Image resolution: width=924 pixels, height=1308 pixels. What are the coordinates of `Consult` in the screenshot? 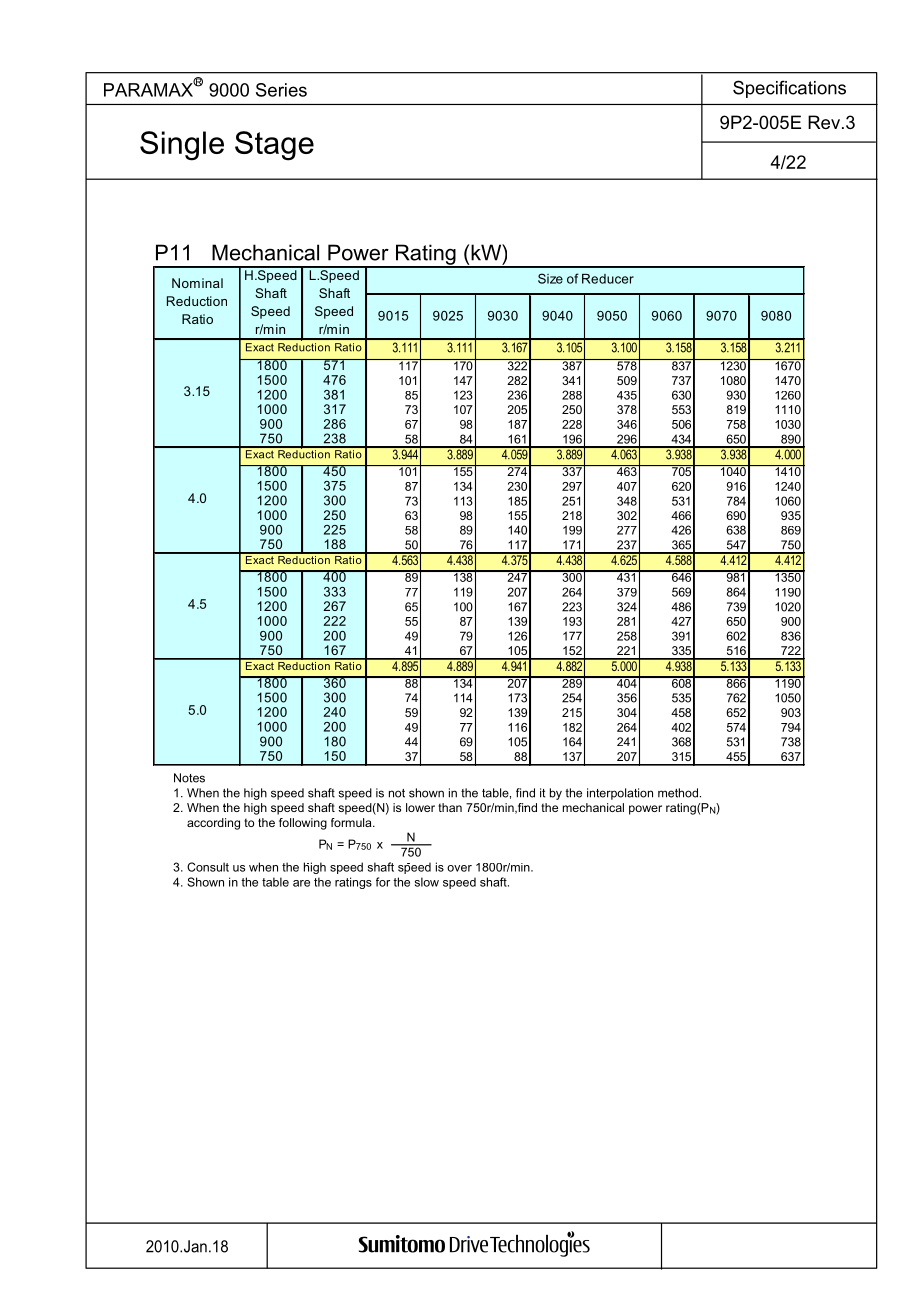 It's located at (208, 867).
